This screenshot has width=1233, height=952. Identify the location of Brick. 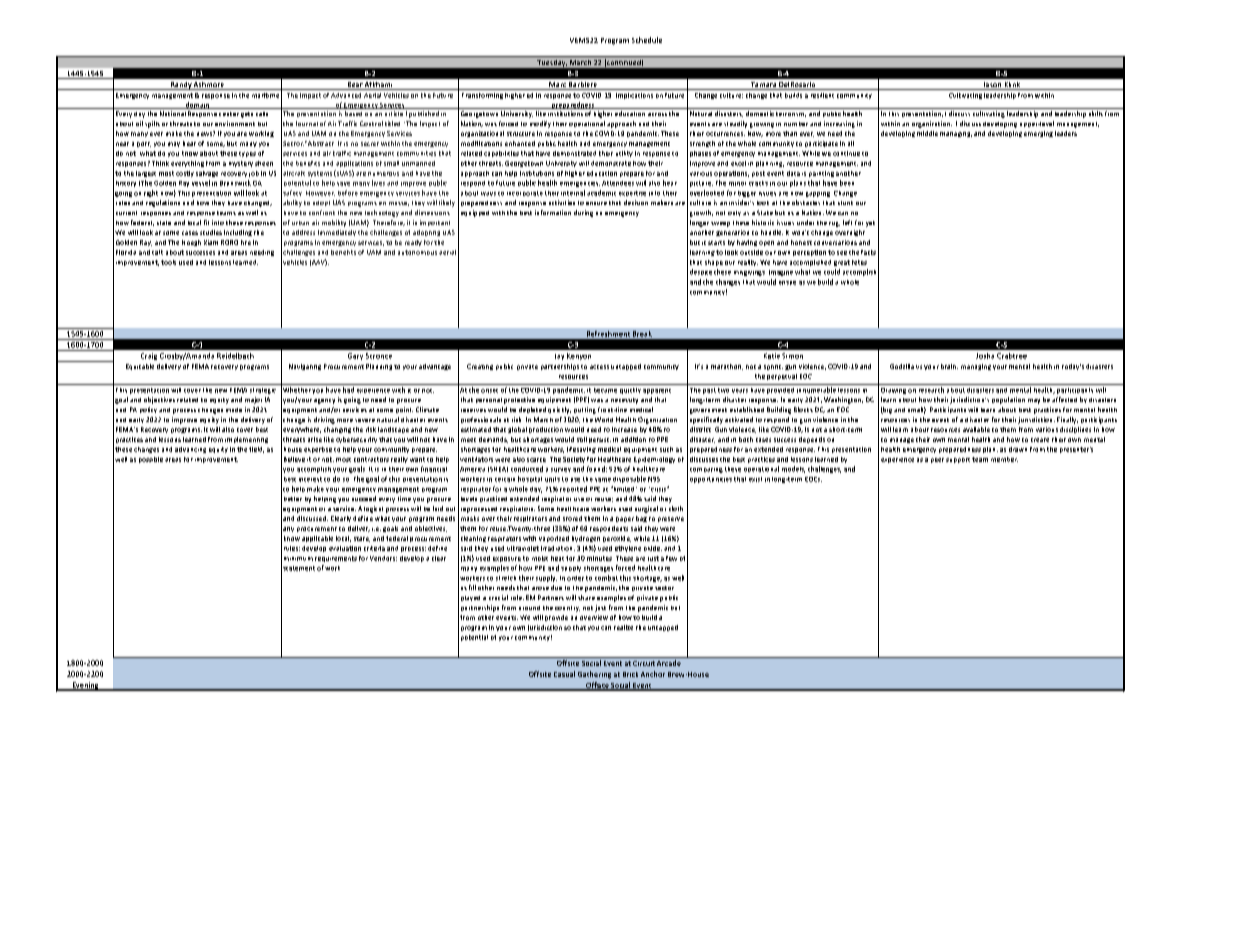
(630, 674).
